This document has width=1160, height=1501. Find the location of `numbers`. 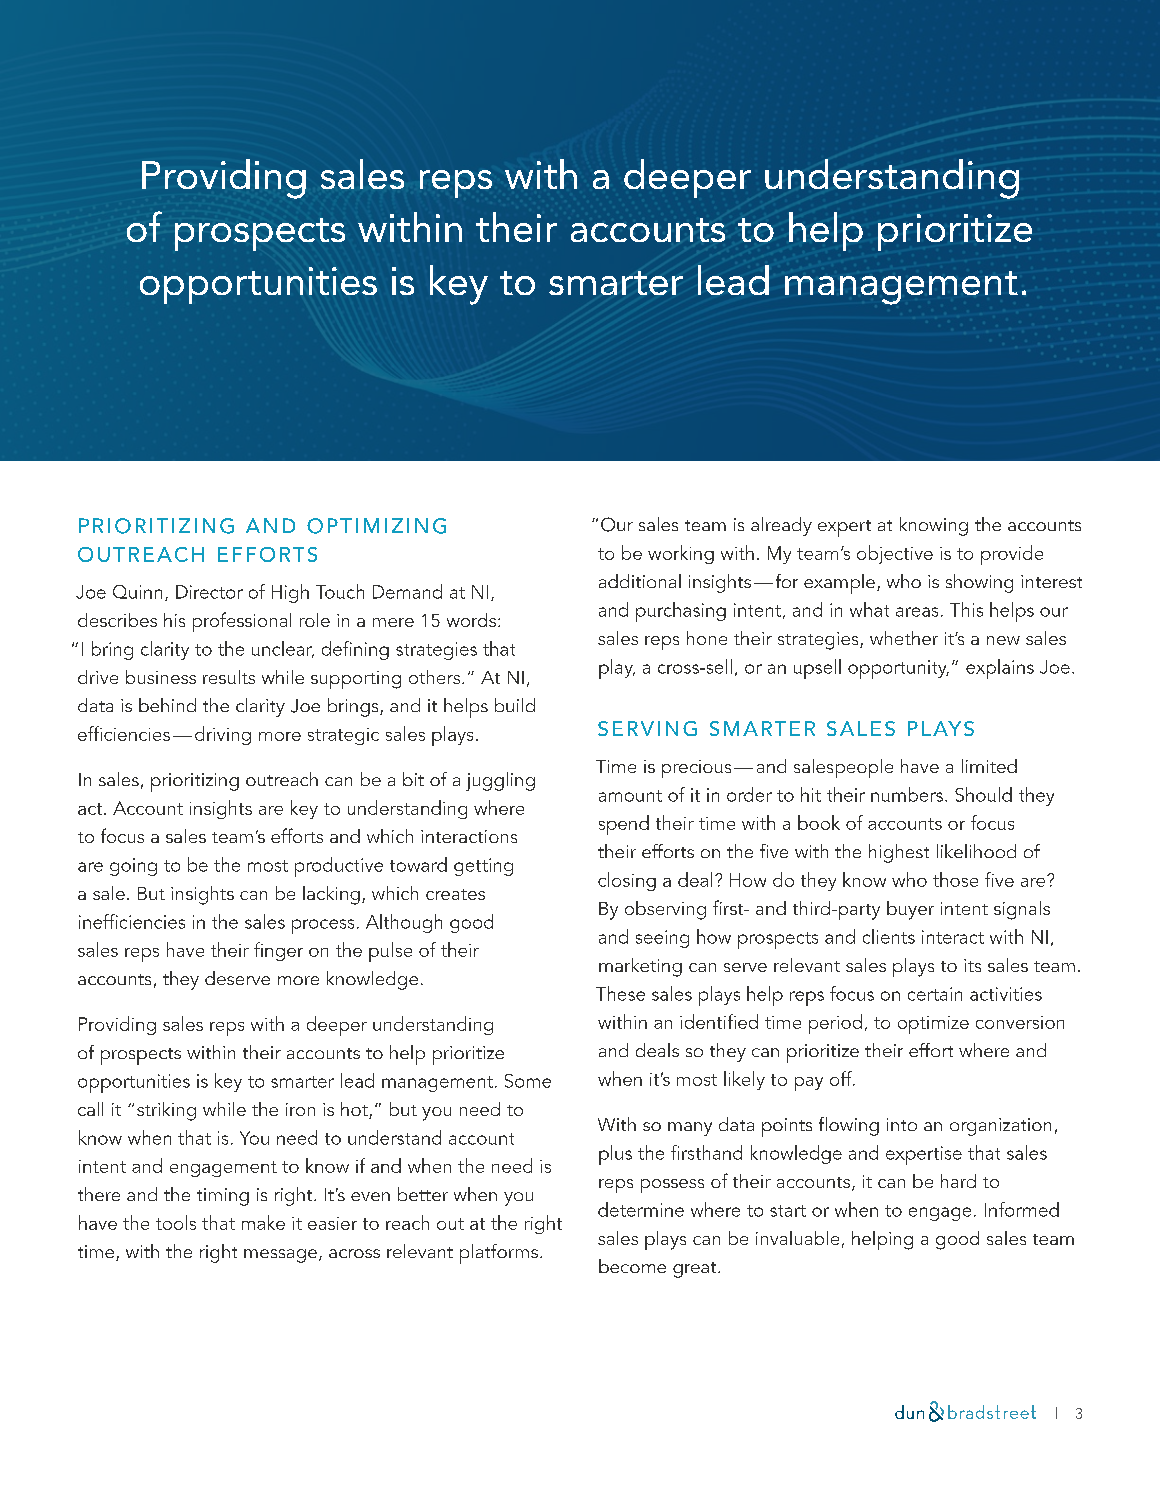

numbers is located at coordinates (907, 794).
